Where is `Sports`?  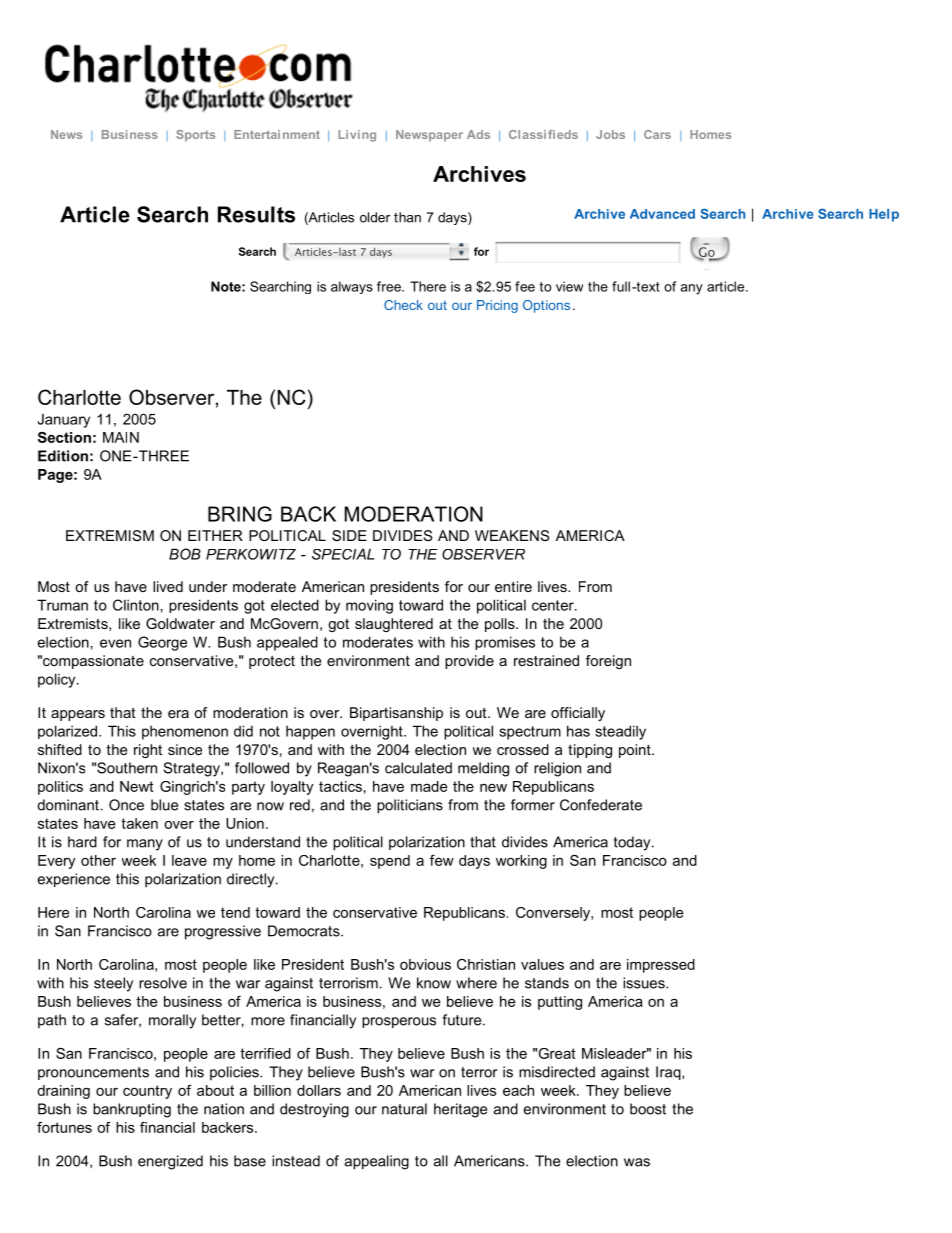 Sports is located at coordinates (195, 136).
